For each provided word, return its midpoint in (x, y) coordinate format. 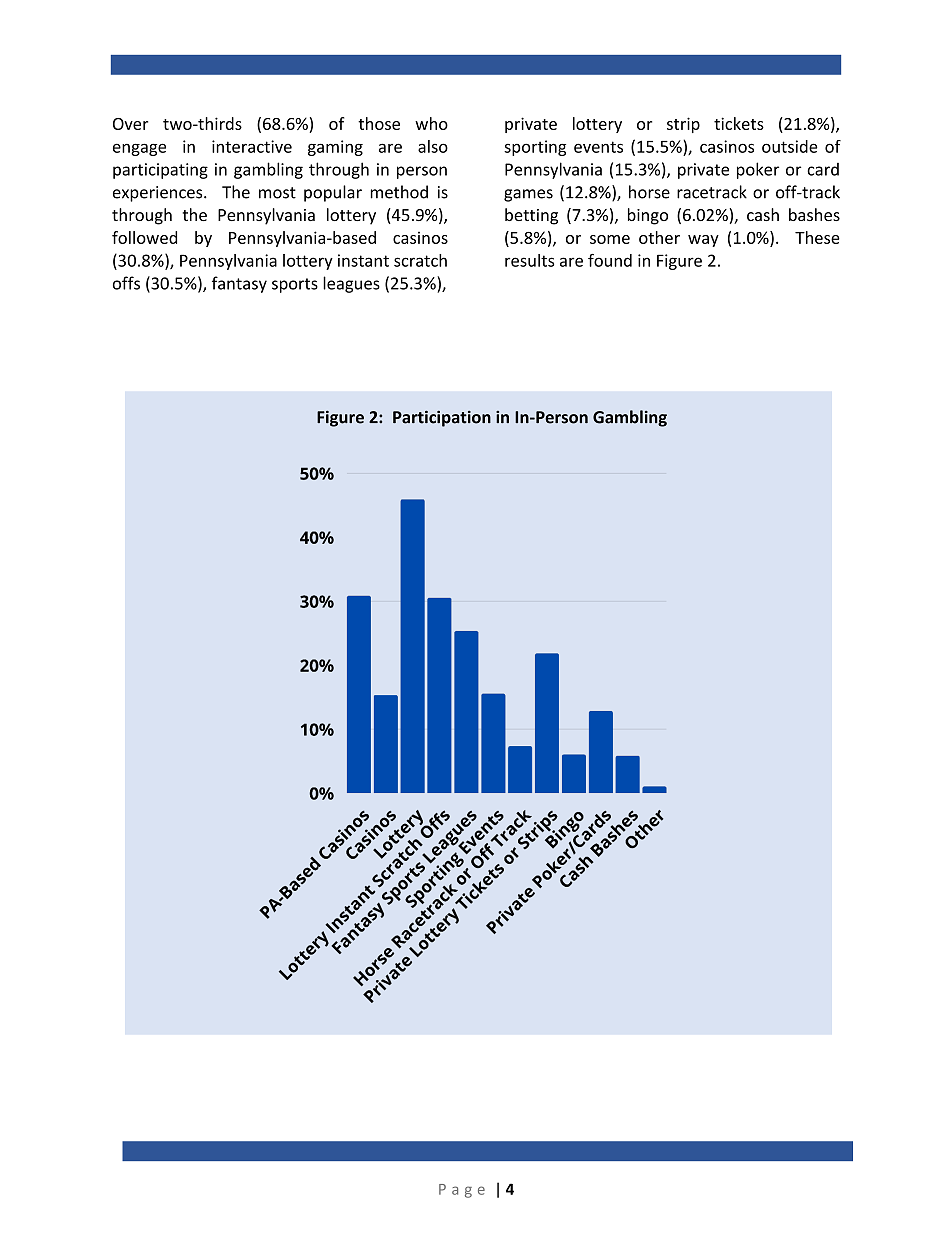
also (433, 146)
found (610, 260)
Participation (442, 418)
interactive (252, 146)
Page (462, 1191)
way (703, 241)
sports (295, 285)
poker (758, 170)
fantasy (239, 284)
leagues (351, 284)
